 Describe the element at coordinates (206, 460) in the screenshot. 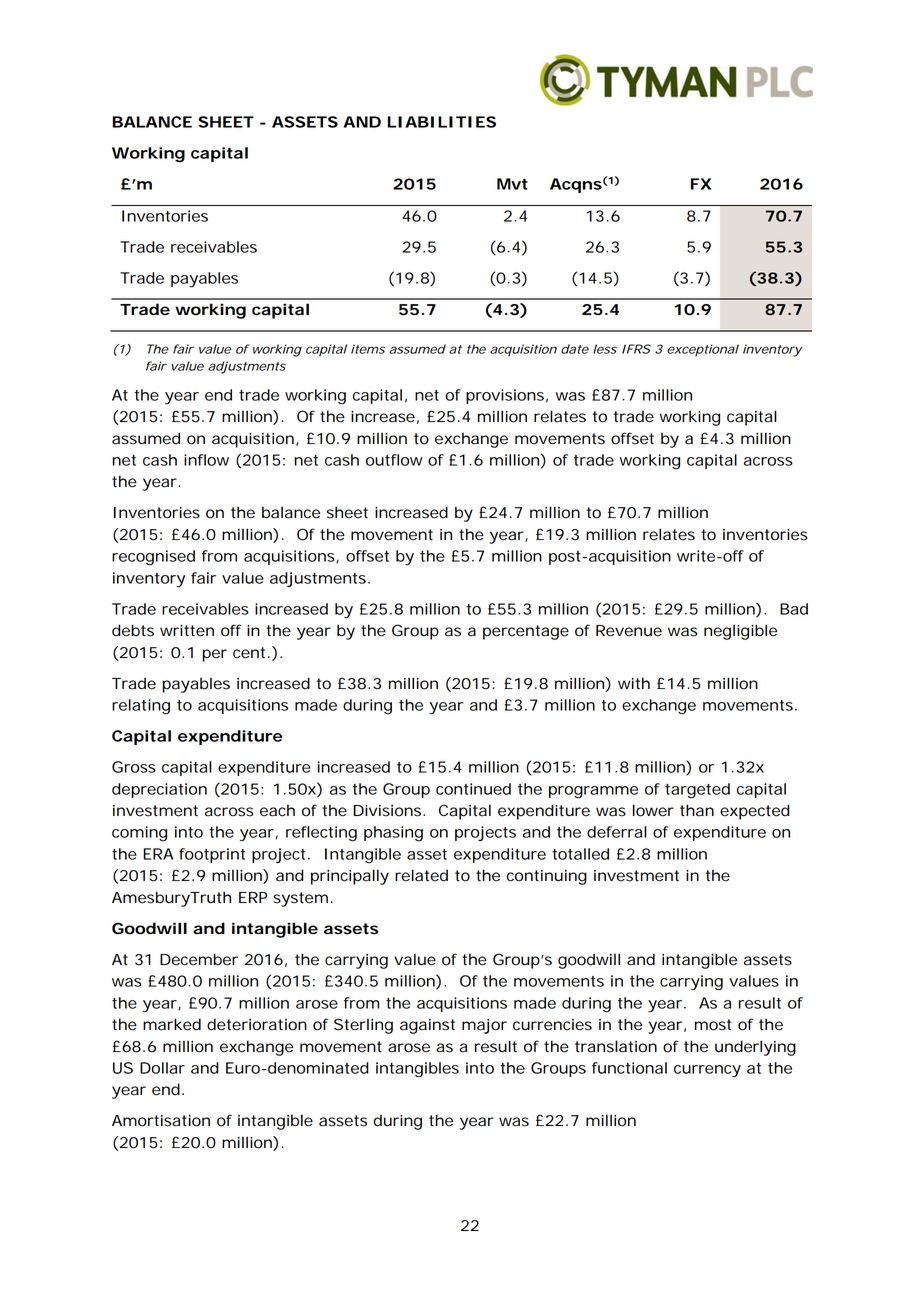

I see `inflow` at that location.
